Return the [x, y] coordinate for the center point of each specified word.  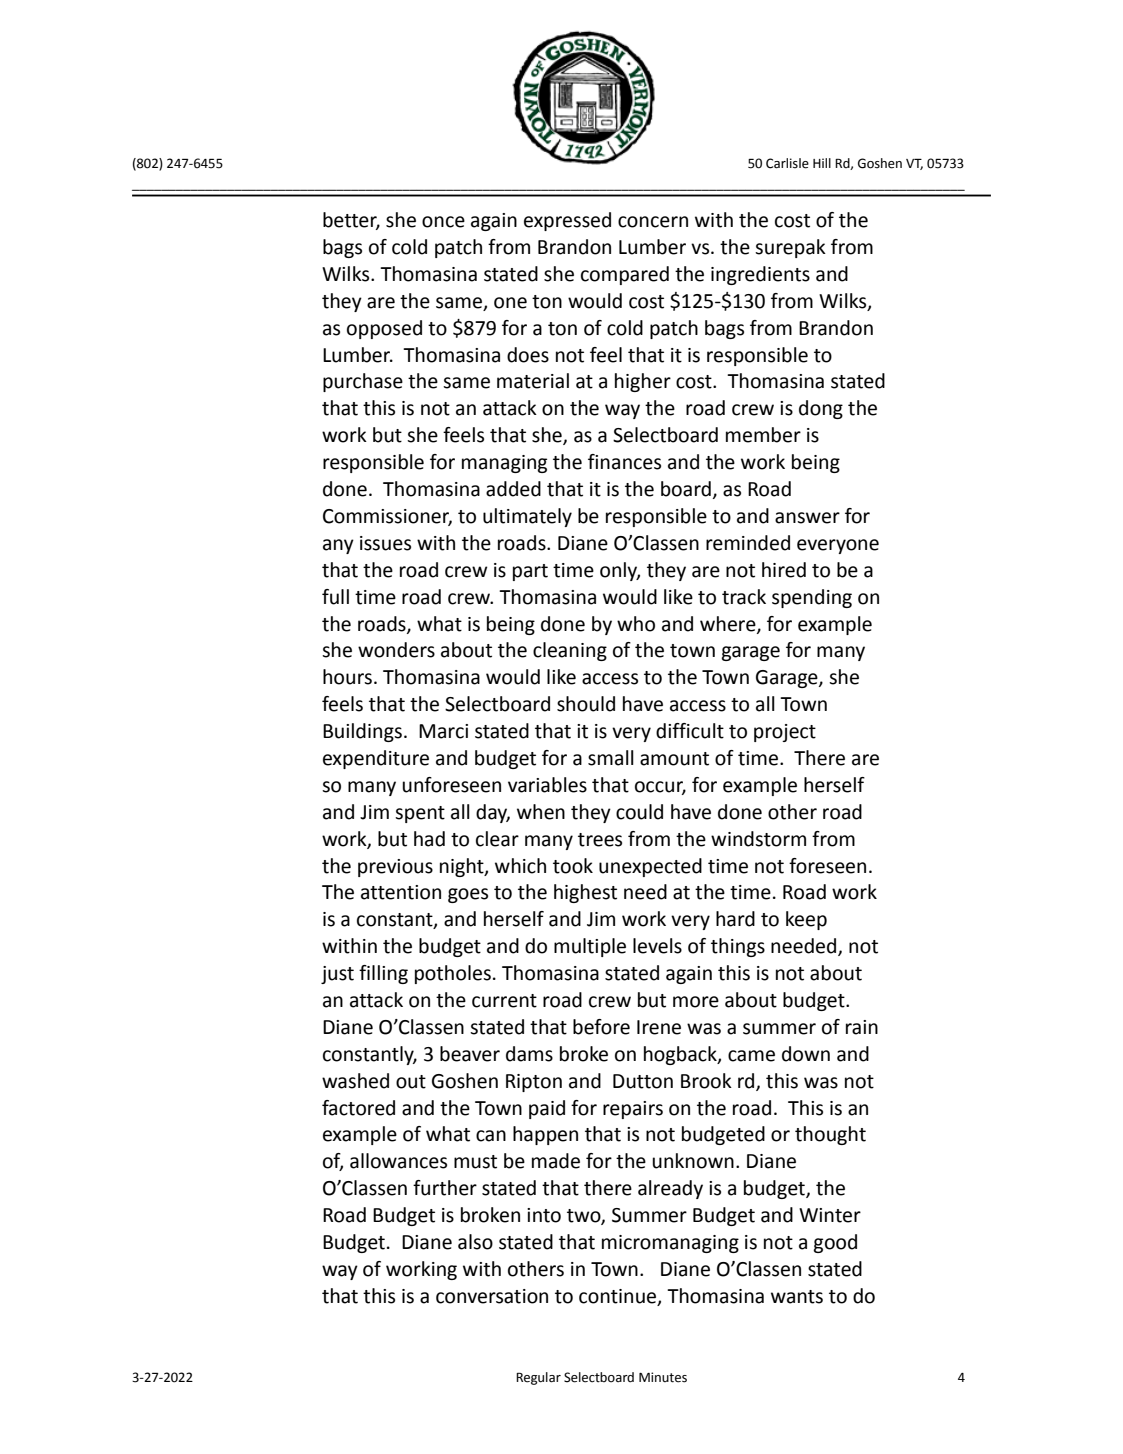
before [601, 1027]
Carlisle [787, 163]
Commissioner [387, 517]
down [806, 1054]
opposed [384, 329]
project [785, 733]
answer [807, 518]
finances [624, 462]
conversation [492, 1296]
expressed [567, 221]
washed [355, 1081]
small [611, 758]
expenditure [376, 759]
